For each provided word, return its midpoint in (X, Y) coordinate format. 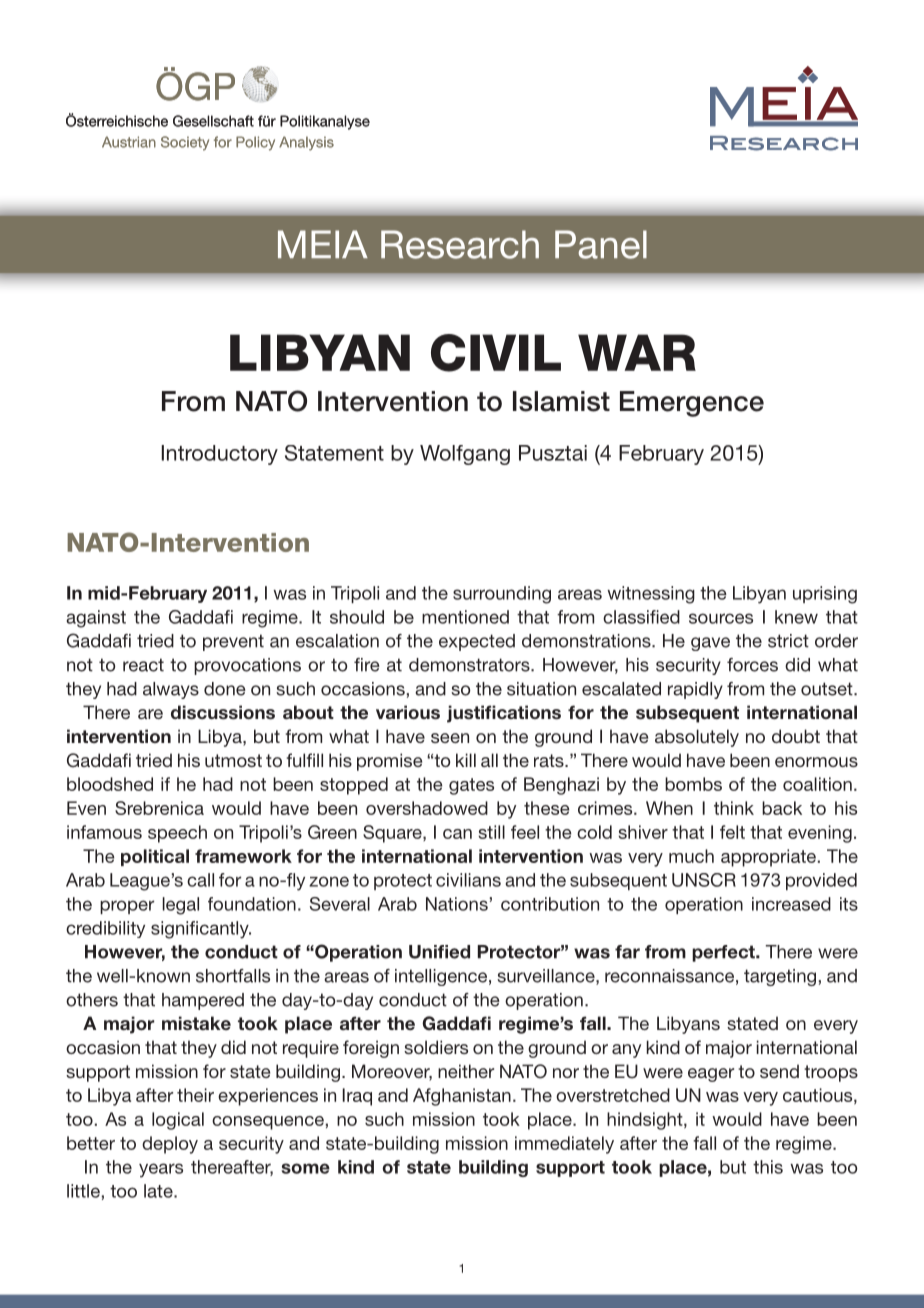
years (161, 1170)
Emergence (692, 404)
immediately (564, 1145)
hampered (203, 1001)
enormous (816, 762)
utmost (233, 760)
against (96, 619)
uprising (825, 595)
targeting (780, 977)
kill (466, 760)
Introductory (220, 455)
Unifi (428, 952)
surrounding (502, 595)
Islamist (561, 401)
